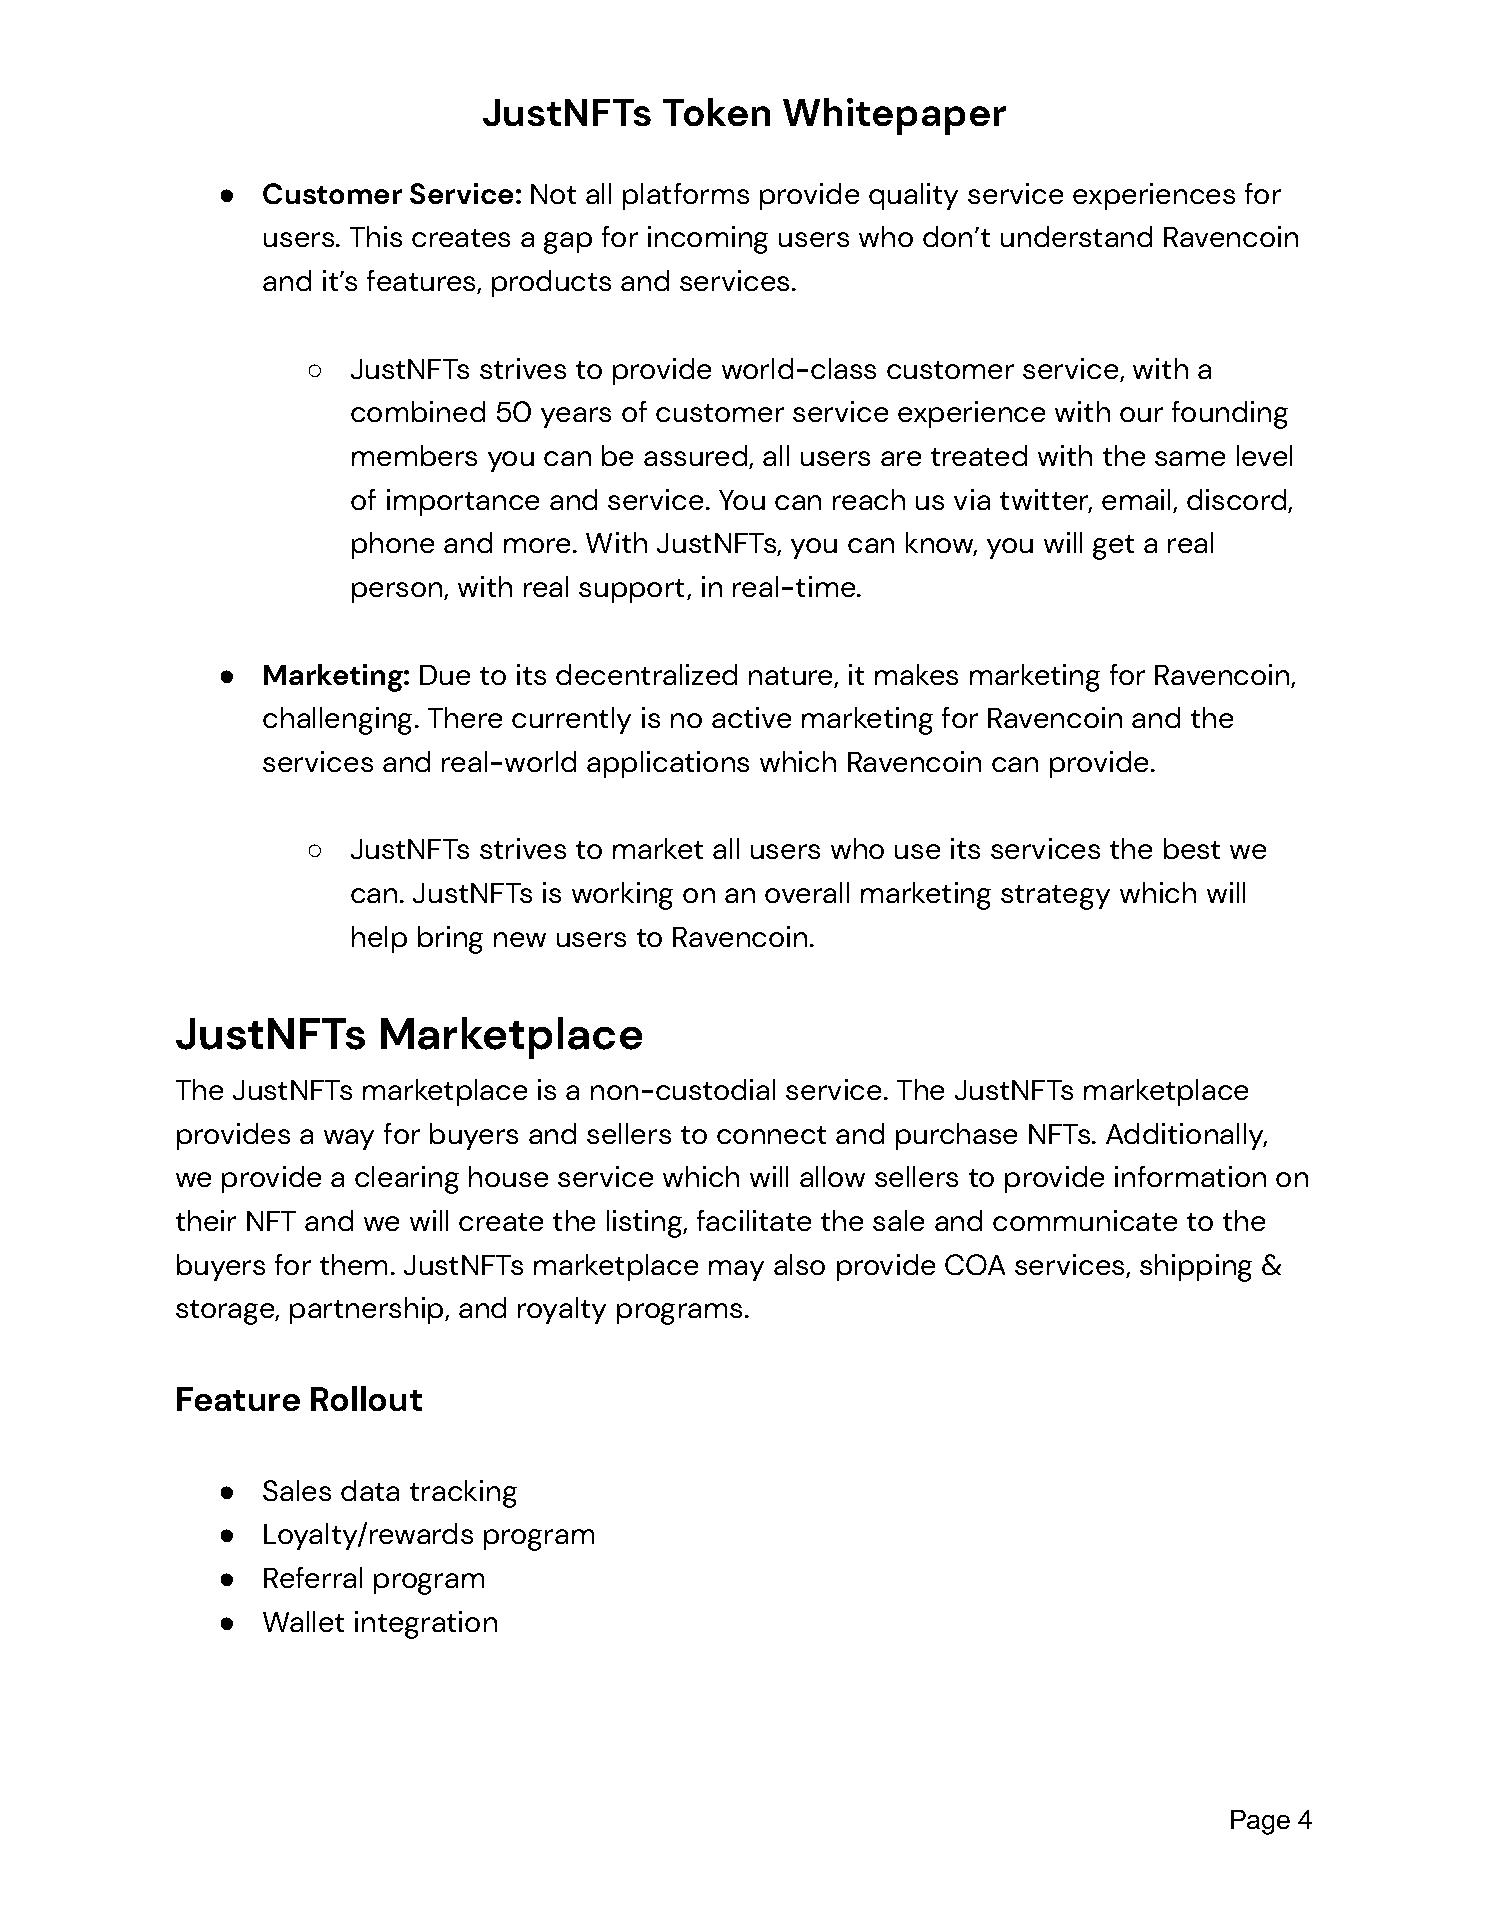 The width and height of the image is (1489, 1927). What do you see at coordinates (686, 196) in the image?
I see `platforms` at bounding box center [686, 196].
